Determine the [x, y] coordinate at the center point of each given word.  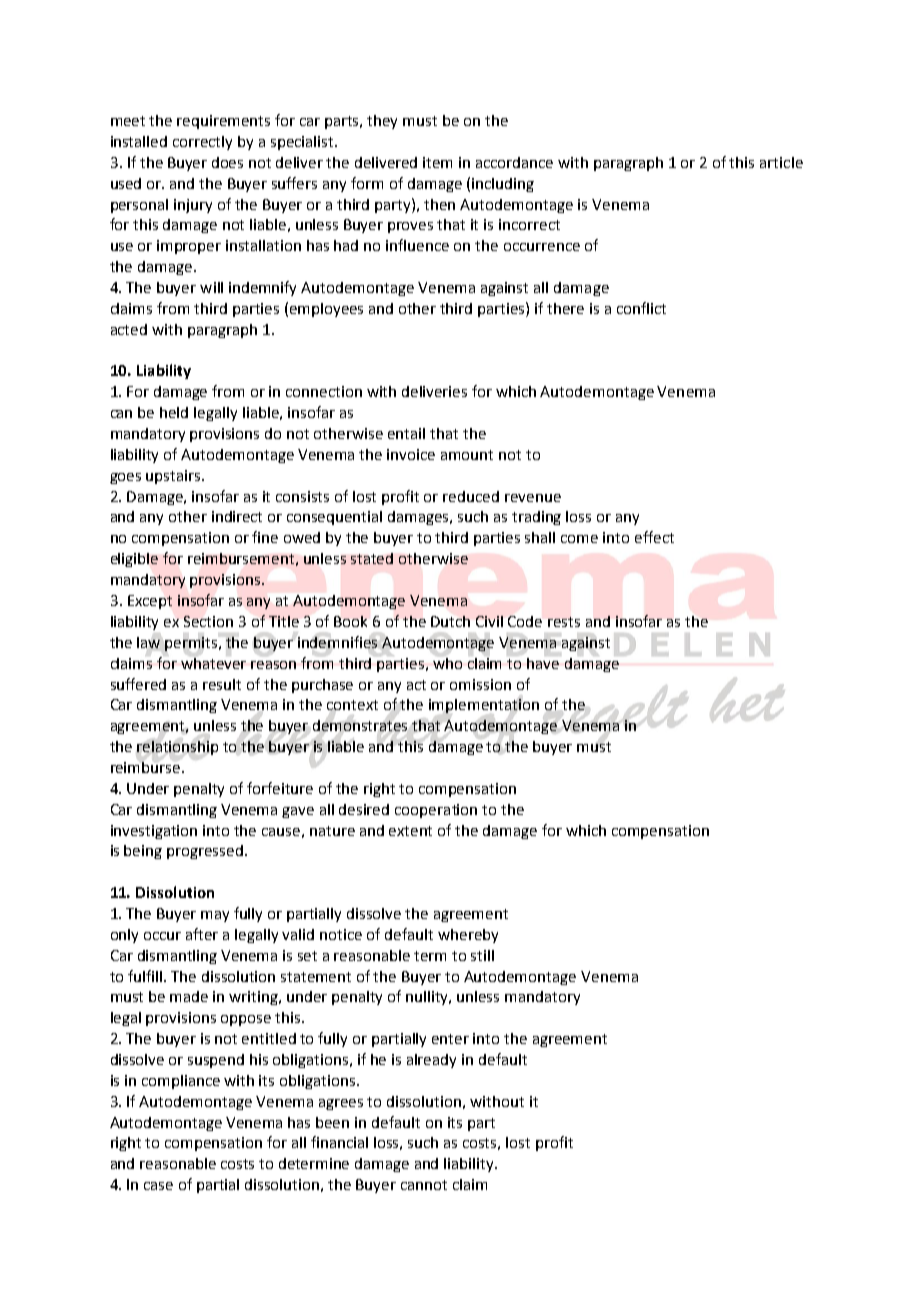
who [447, 663]
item [437, 162]
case [158, 1186]
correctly [202, 143]
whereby [468, 936]
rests [564, 622]
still [482, 955]
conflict [641, 308]
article [781, 162]
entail [406, 433]
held [174, 412]
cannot [424, 1185]
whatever [213, 662]
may [215, 916]
